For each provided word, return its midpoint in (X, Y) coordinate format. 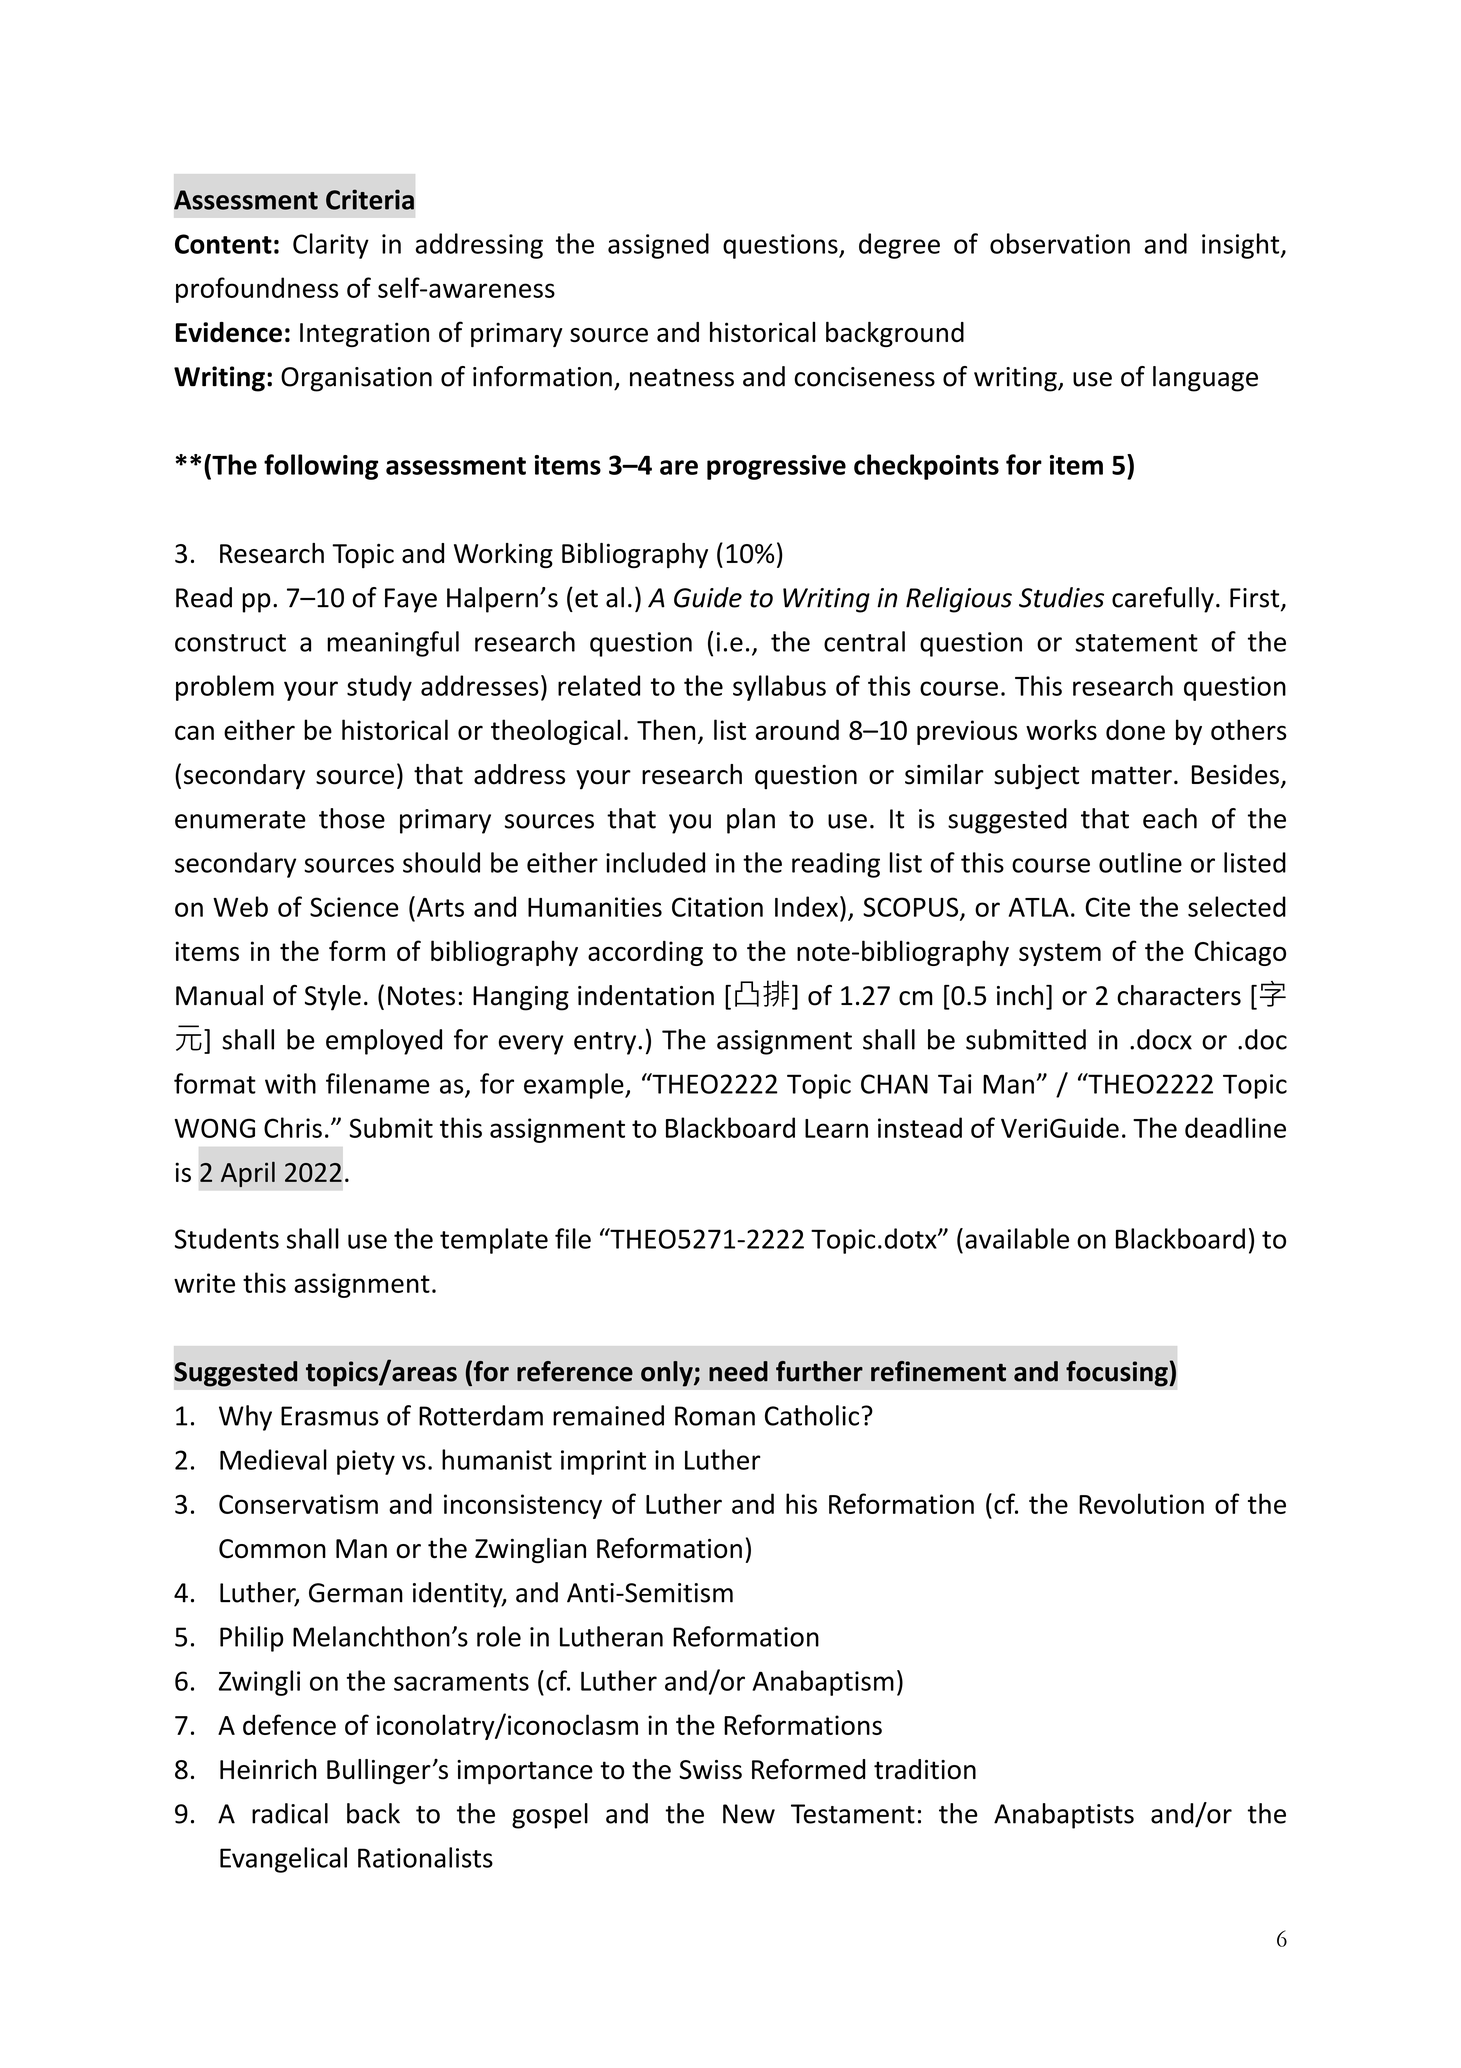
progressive (776, 467)
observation (1060, 243)
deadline (1235, 1127)
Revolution (1141, 1503)
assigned (658, 246)
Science (354, 907)
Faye (411, 600)
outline (1140, 862)
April (248, 1174)
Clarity (331, 246)
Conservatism (298, 1504)
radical (290, 1813)
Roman (715, 1416)
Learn (836, 1128)
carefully (1163, 600)
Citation (717, 907)
